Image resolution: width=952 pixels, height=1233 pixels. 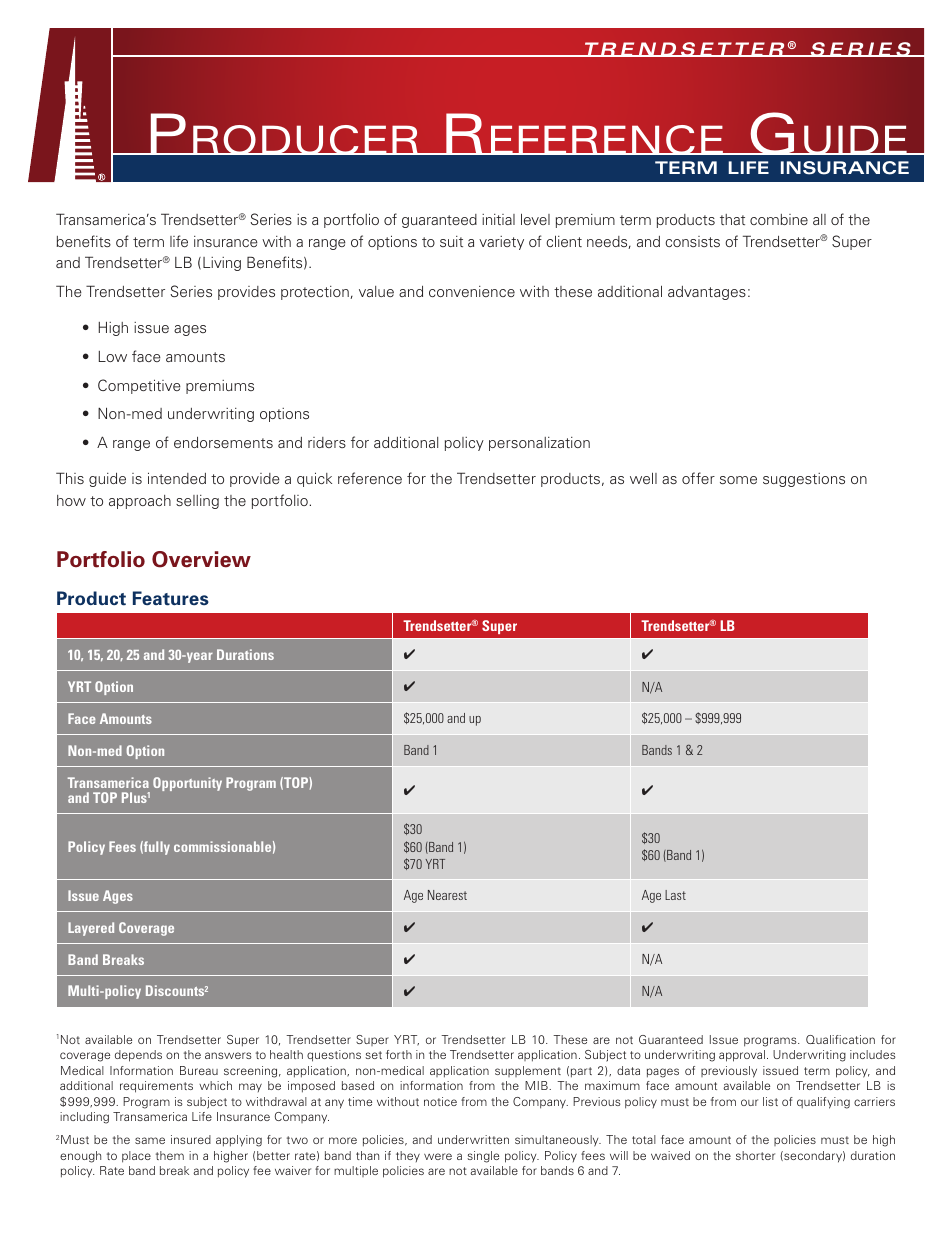 What do you see at coordinates (91, 929) in the page?
I see `Layered` at bounding box center [91, 929].
